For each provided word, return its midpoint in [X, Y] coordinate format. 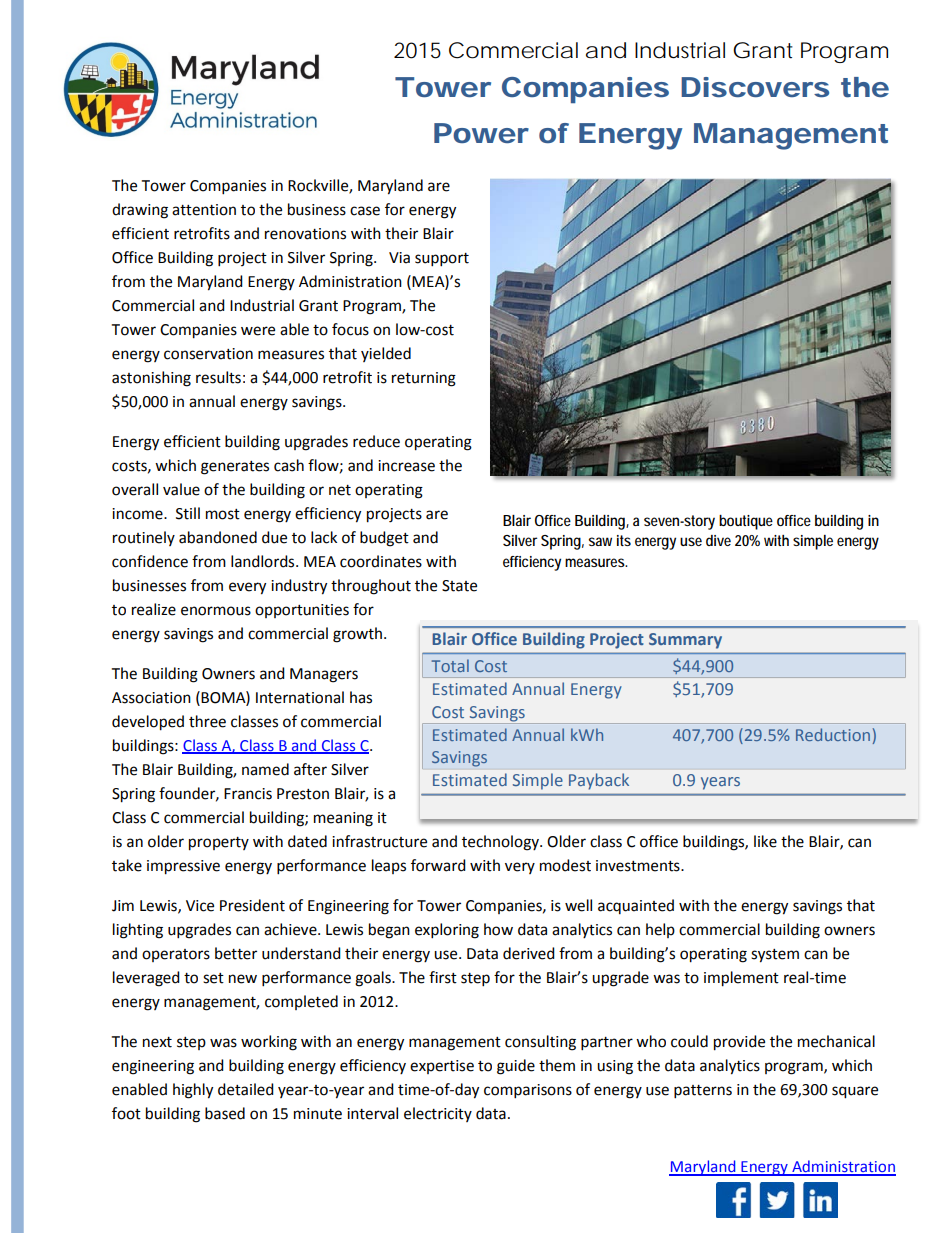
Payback [599, 781]
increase [406, 466]
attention [204, 210]
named [265, 769]
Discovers [755, 87]
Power [481, 133]
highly [193, 1091]
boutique [746, 522]
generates [235, 468]
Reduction [833, 734]
